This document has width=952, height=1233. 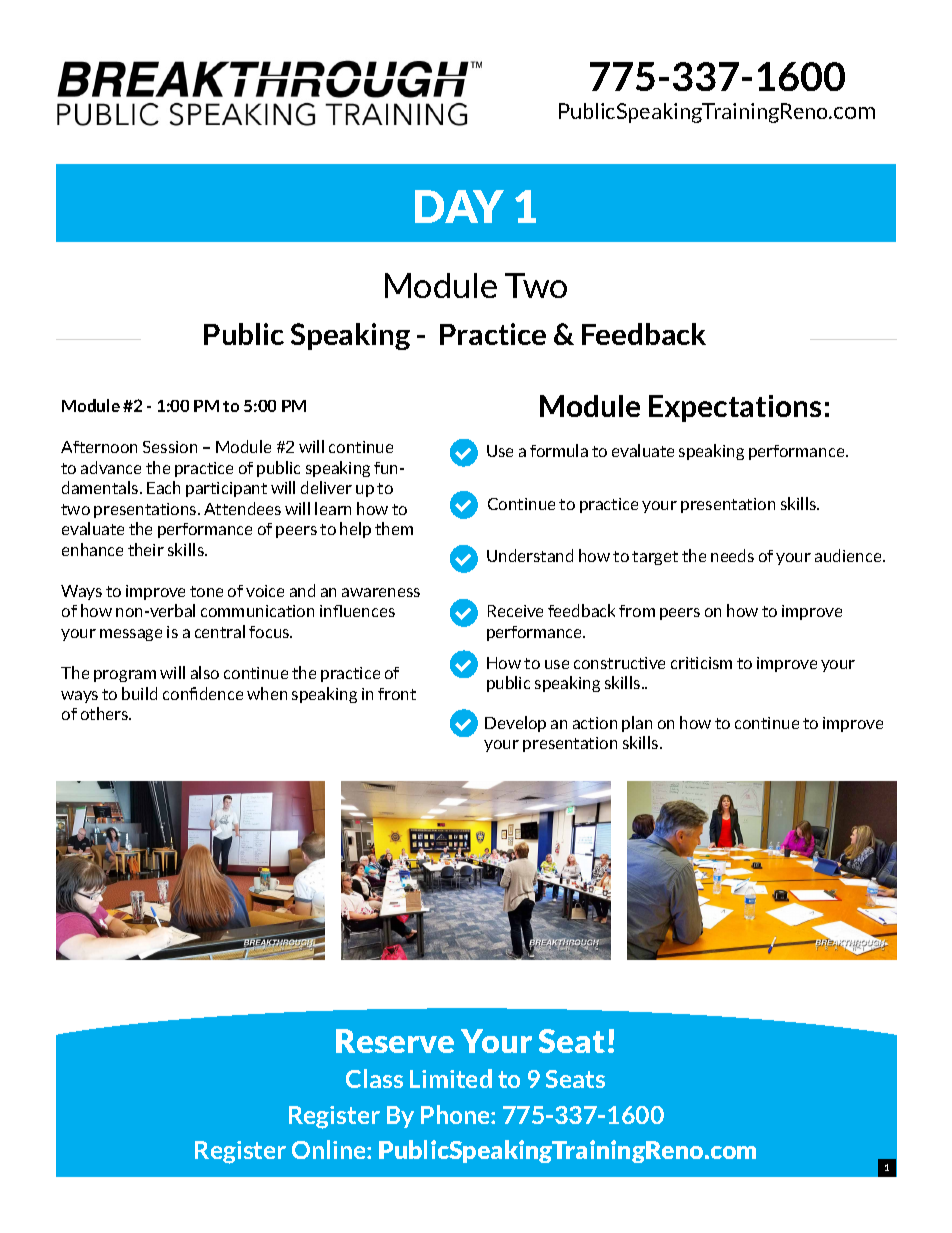 I want to click on criticism, so click(x=701, y=663).
